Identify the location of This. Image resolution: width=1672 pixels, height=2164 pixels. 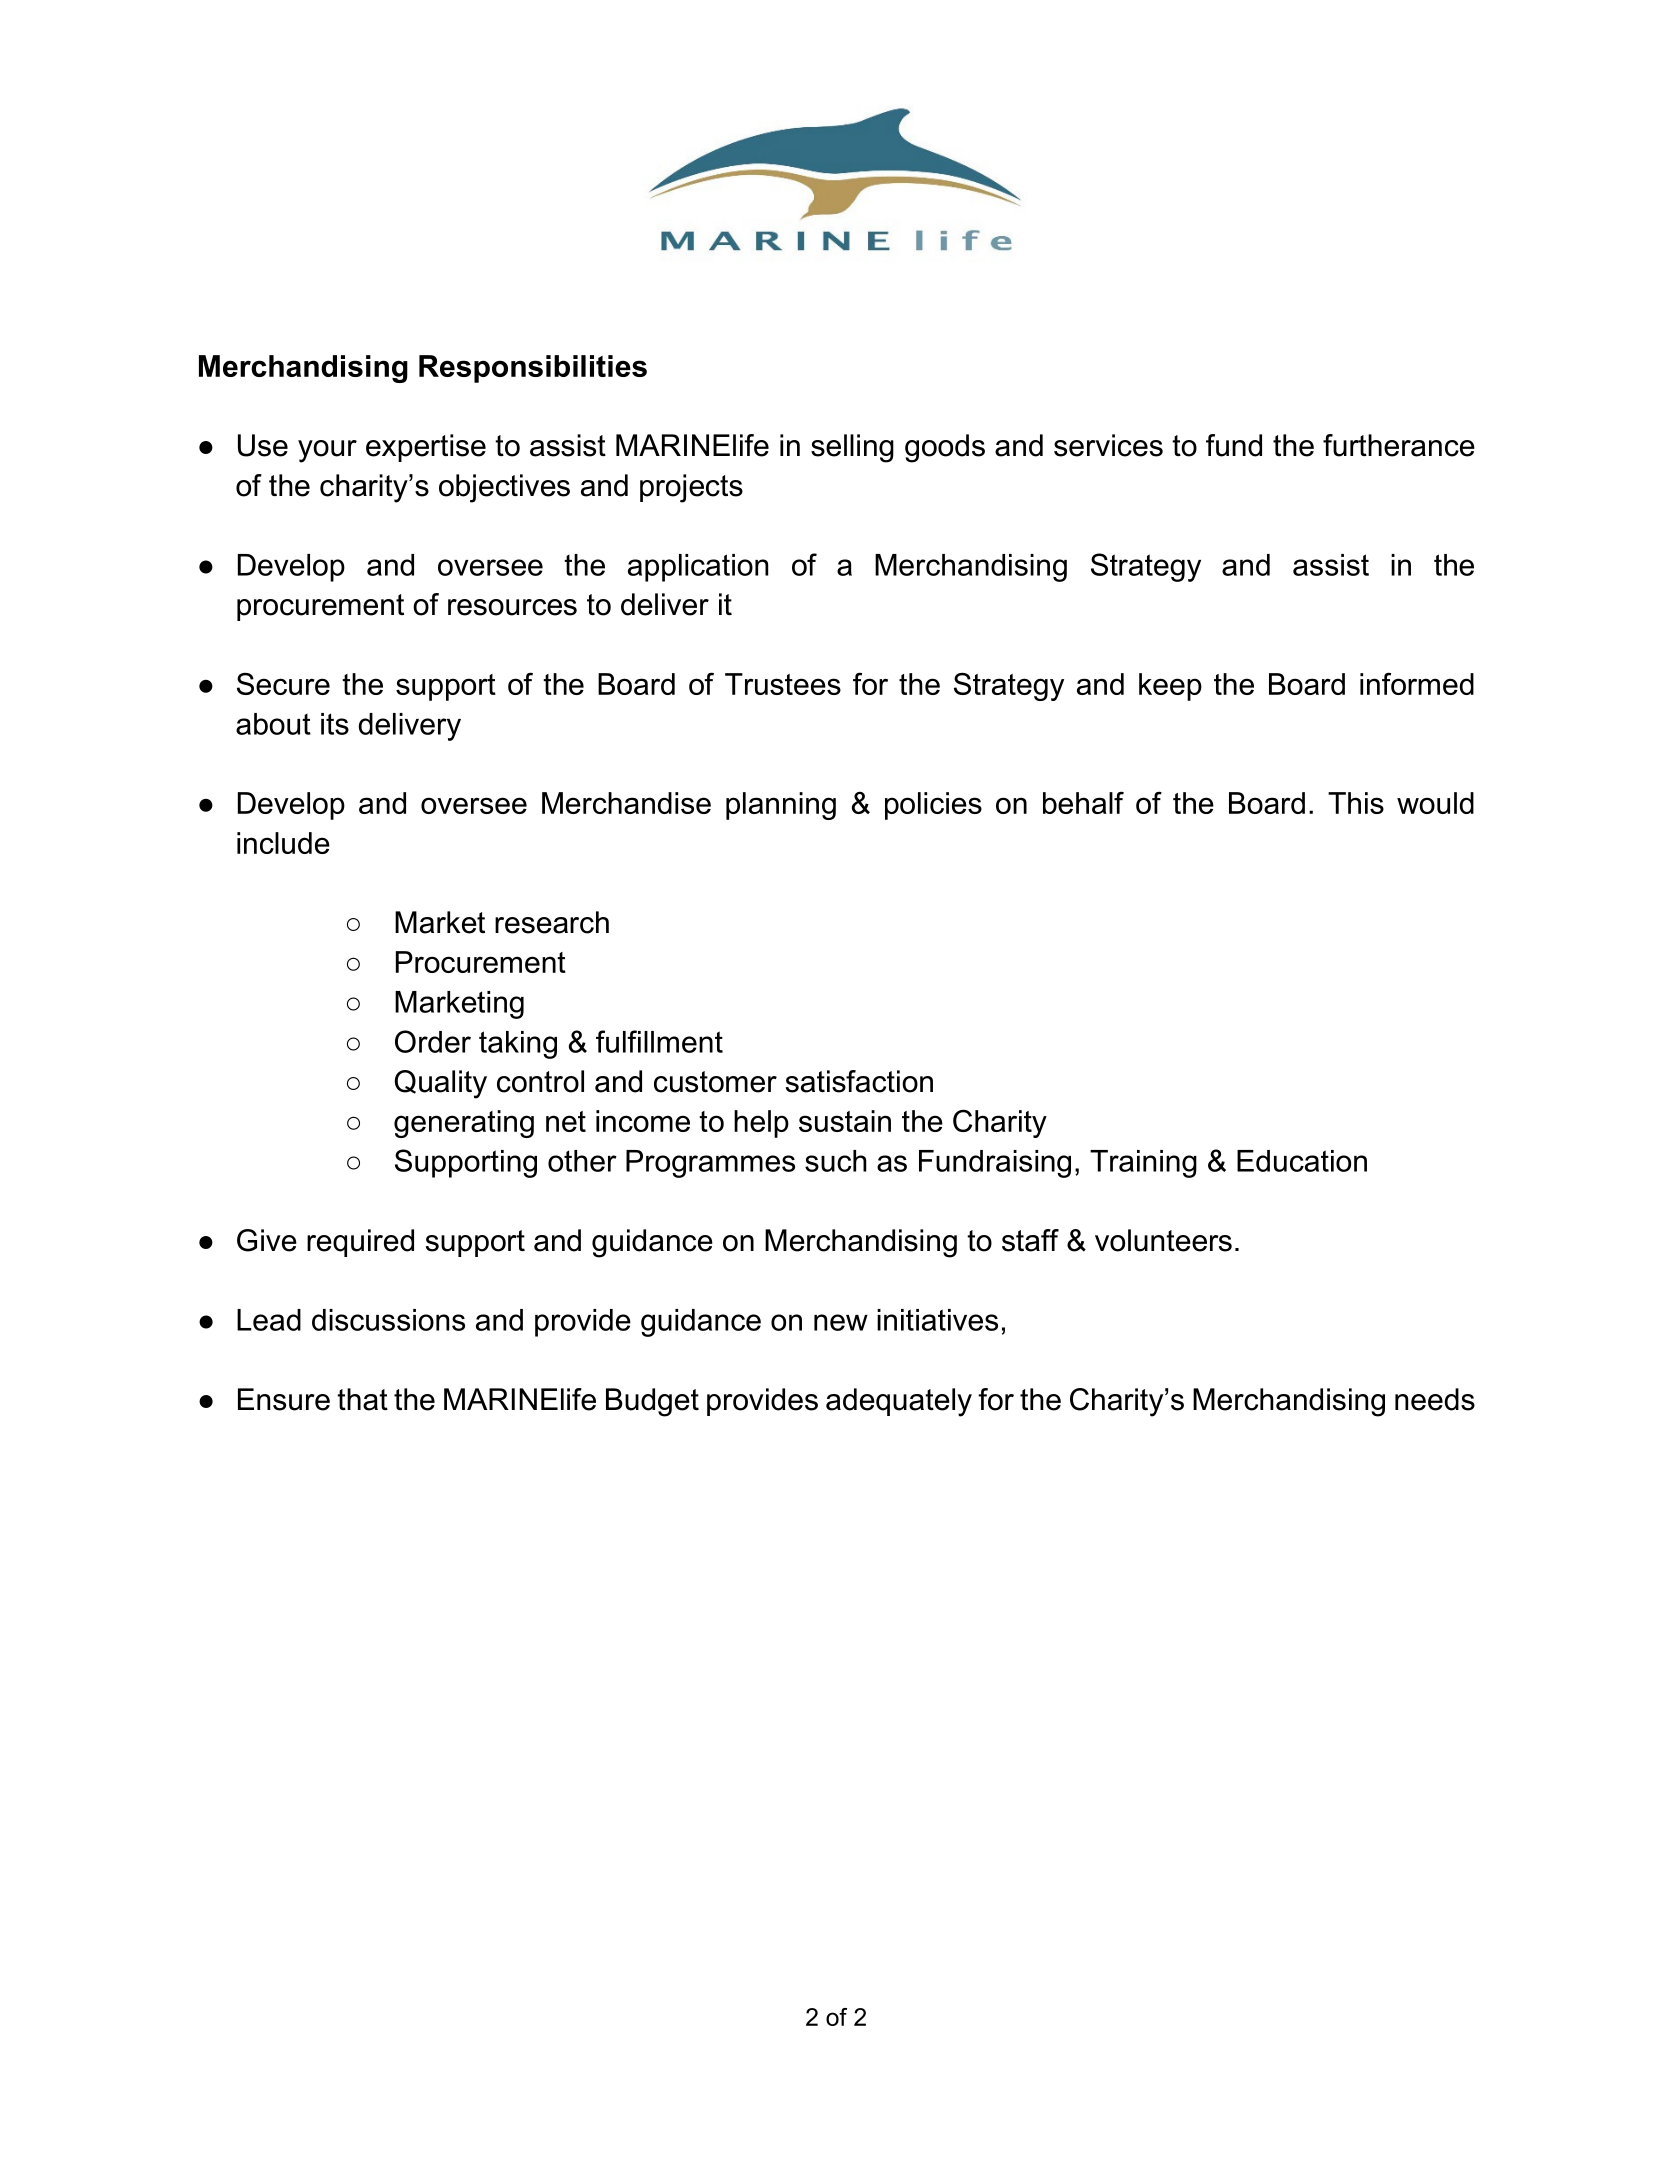
(1356, 803).
